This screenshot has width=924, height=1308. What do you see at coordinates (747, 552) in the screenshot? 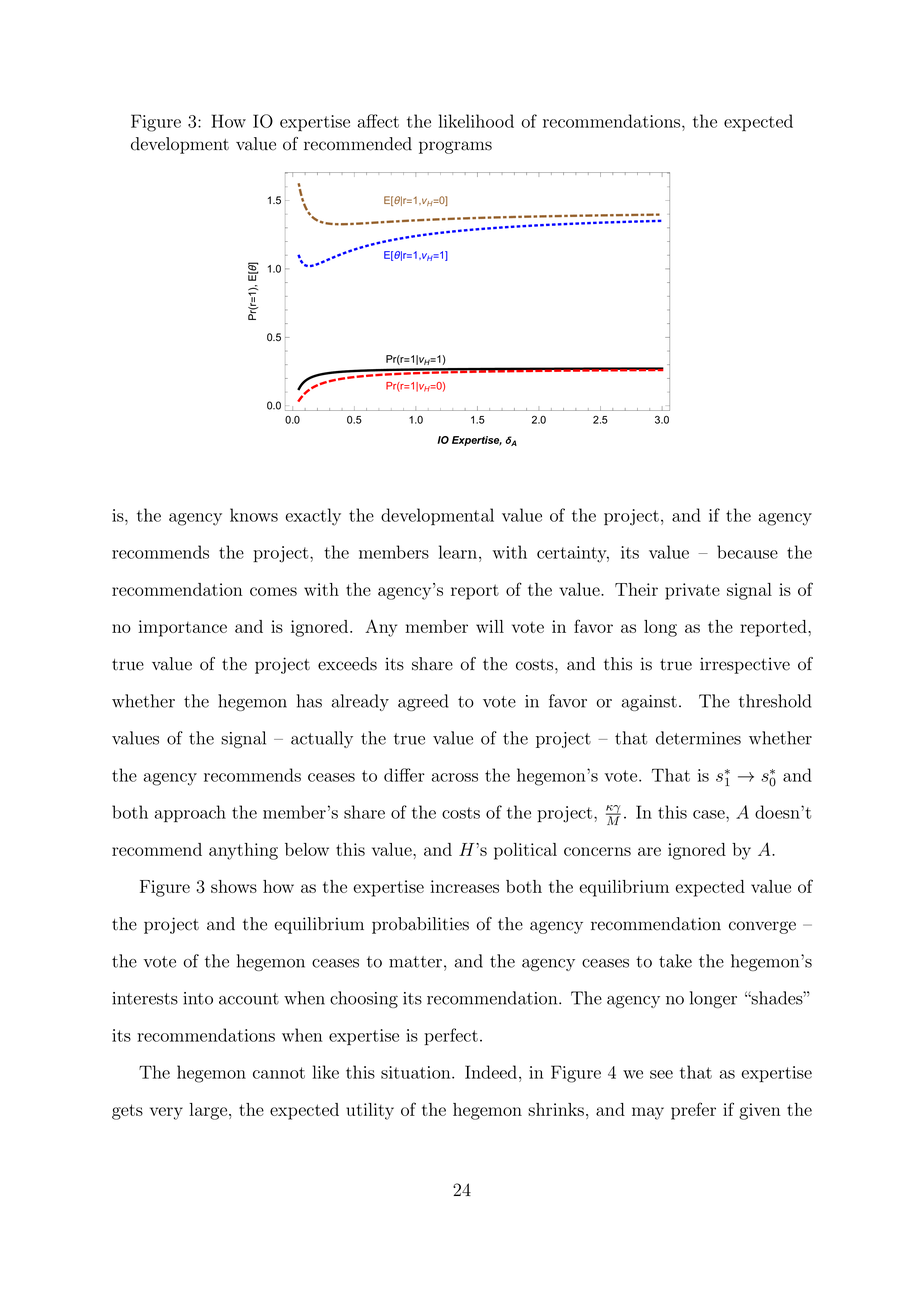
I see `because` at bounding box center [747, 552].
